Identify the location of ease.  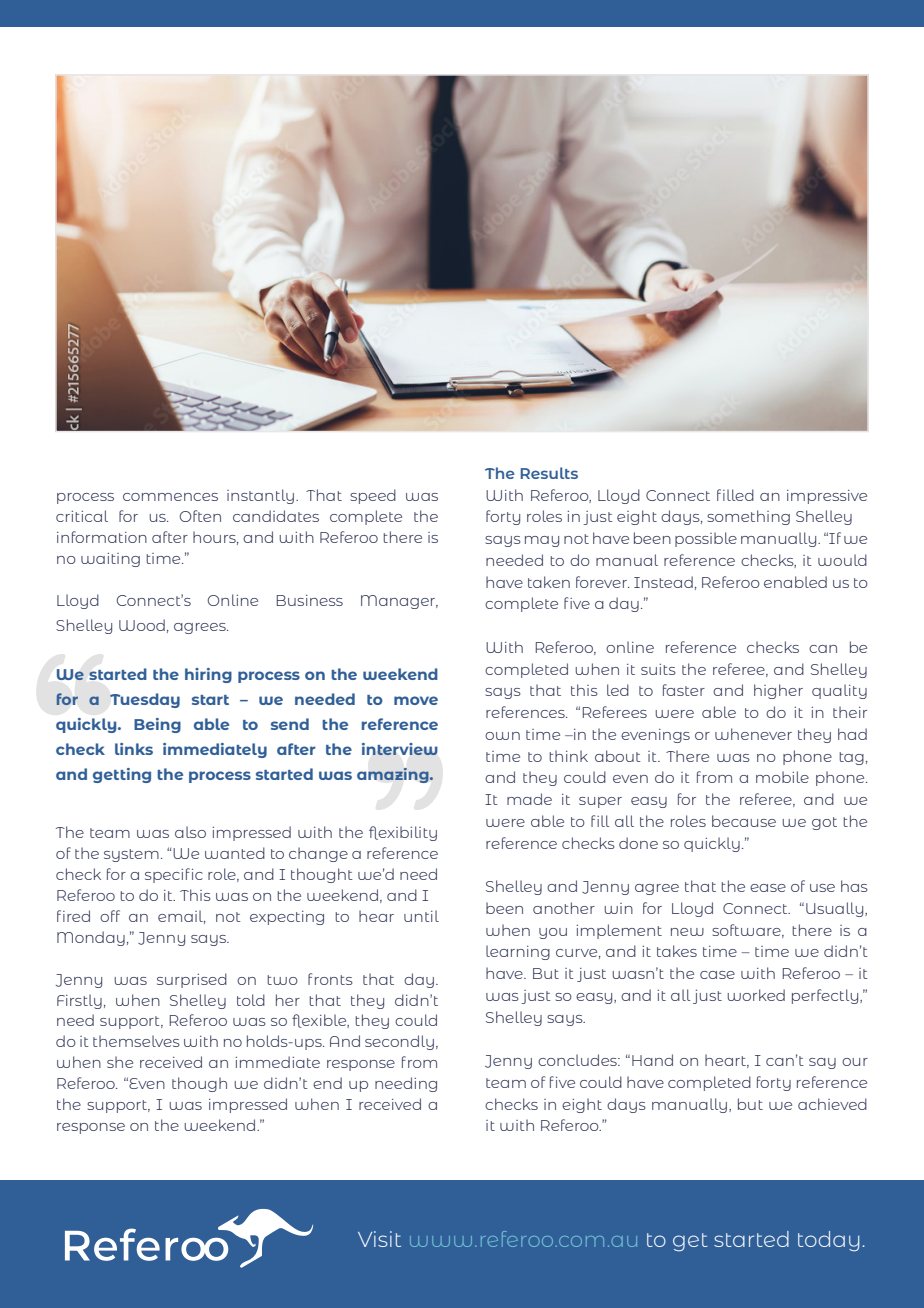
(768, 888).
